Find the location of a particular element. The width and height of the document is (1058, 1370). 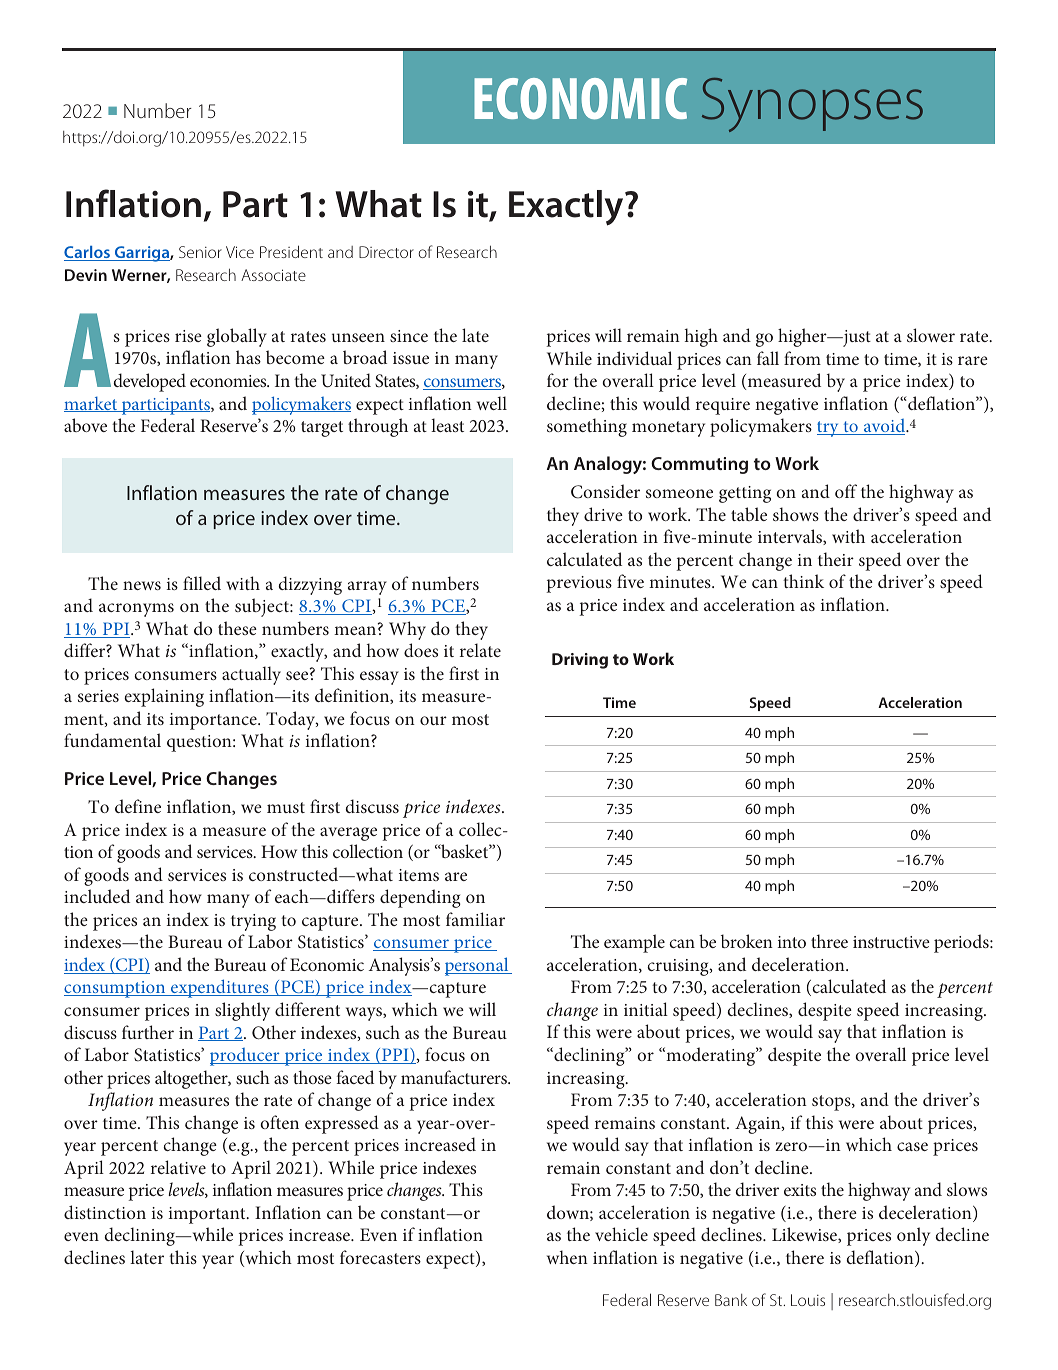

when is located at coordinates (567, 1257).
